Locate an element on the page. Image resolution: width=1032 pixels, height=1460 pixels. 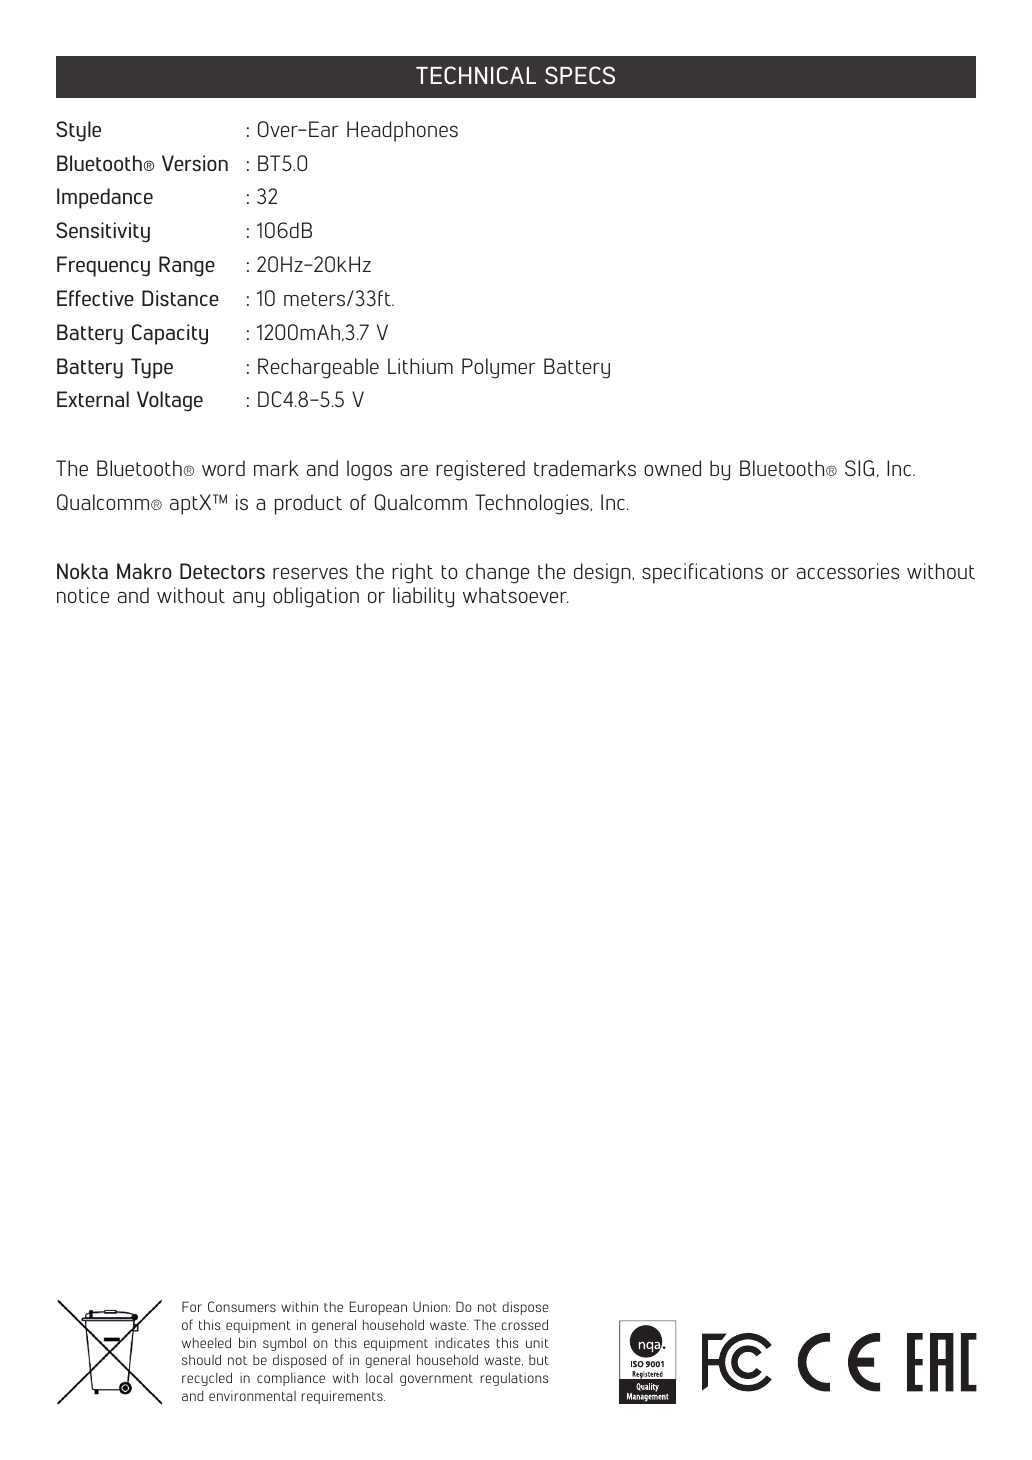
TECHNICAL is located at coordinates (476, 75).
